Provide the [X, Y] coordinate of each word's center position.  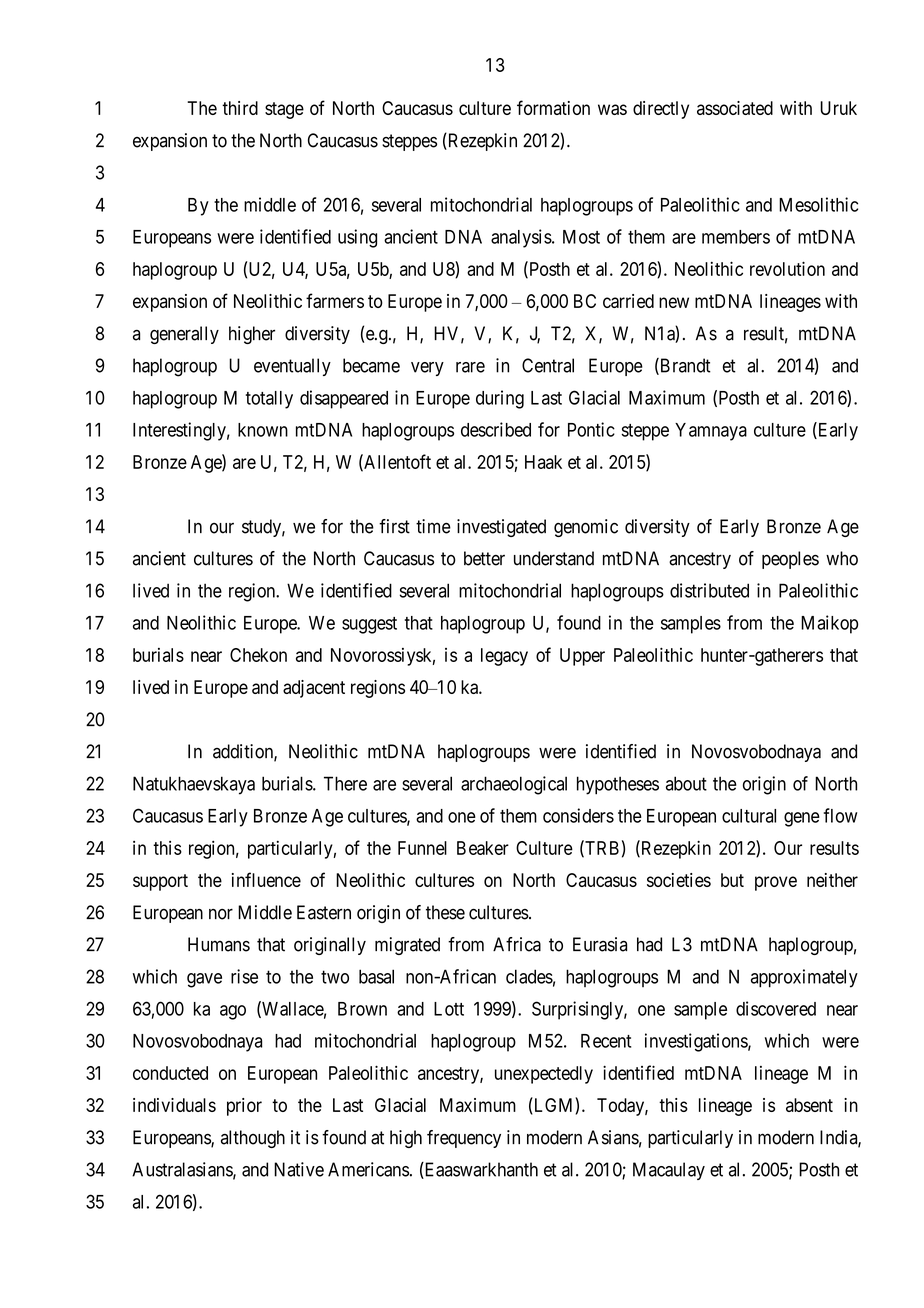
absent [809, 1105]
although [253, 1139]
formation [553, 107]
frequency [464, 1139]
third [240, 108]
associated [735, 108]
